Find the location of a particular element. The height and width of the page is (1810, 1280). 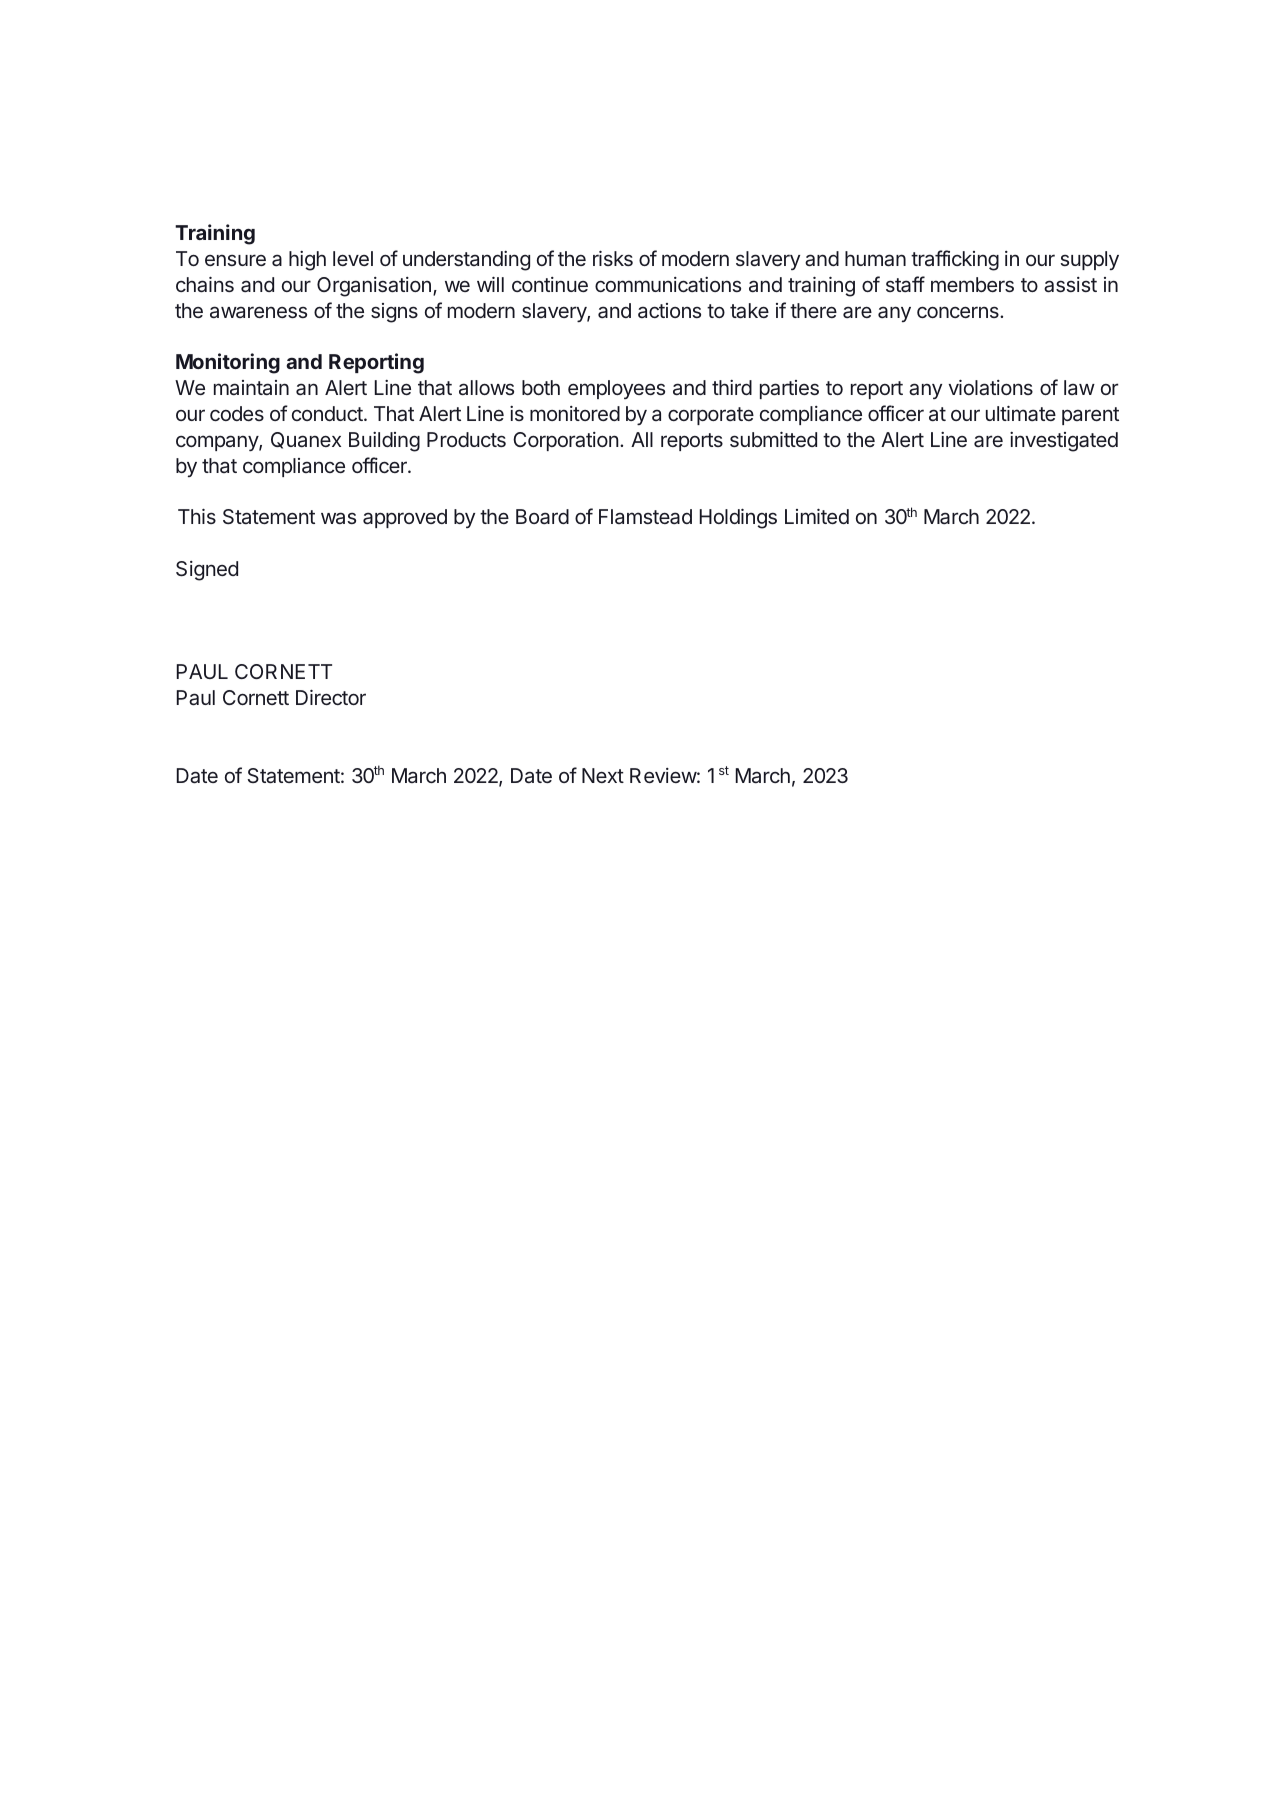

Next is located at coordinates (603, 775).
